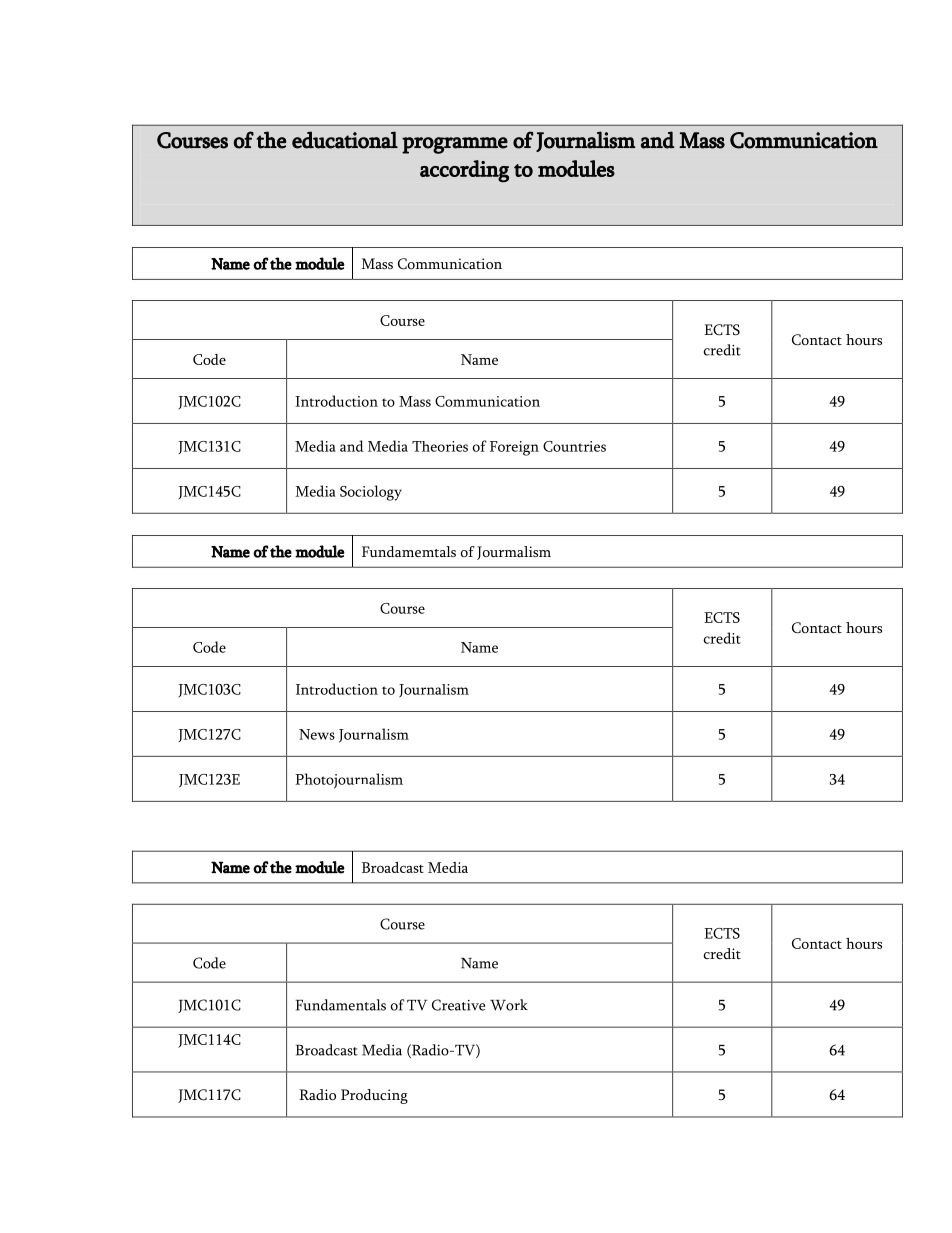 This image has height=1233, width=952. What do you see at coordinates (345, 140) in the image?
I see `educational` at bounding box center [345, 140].
